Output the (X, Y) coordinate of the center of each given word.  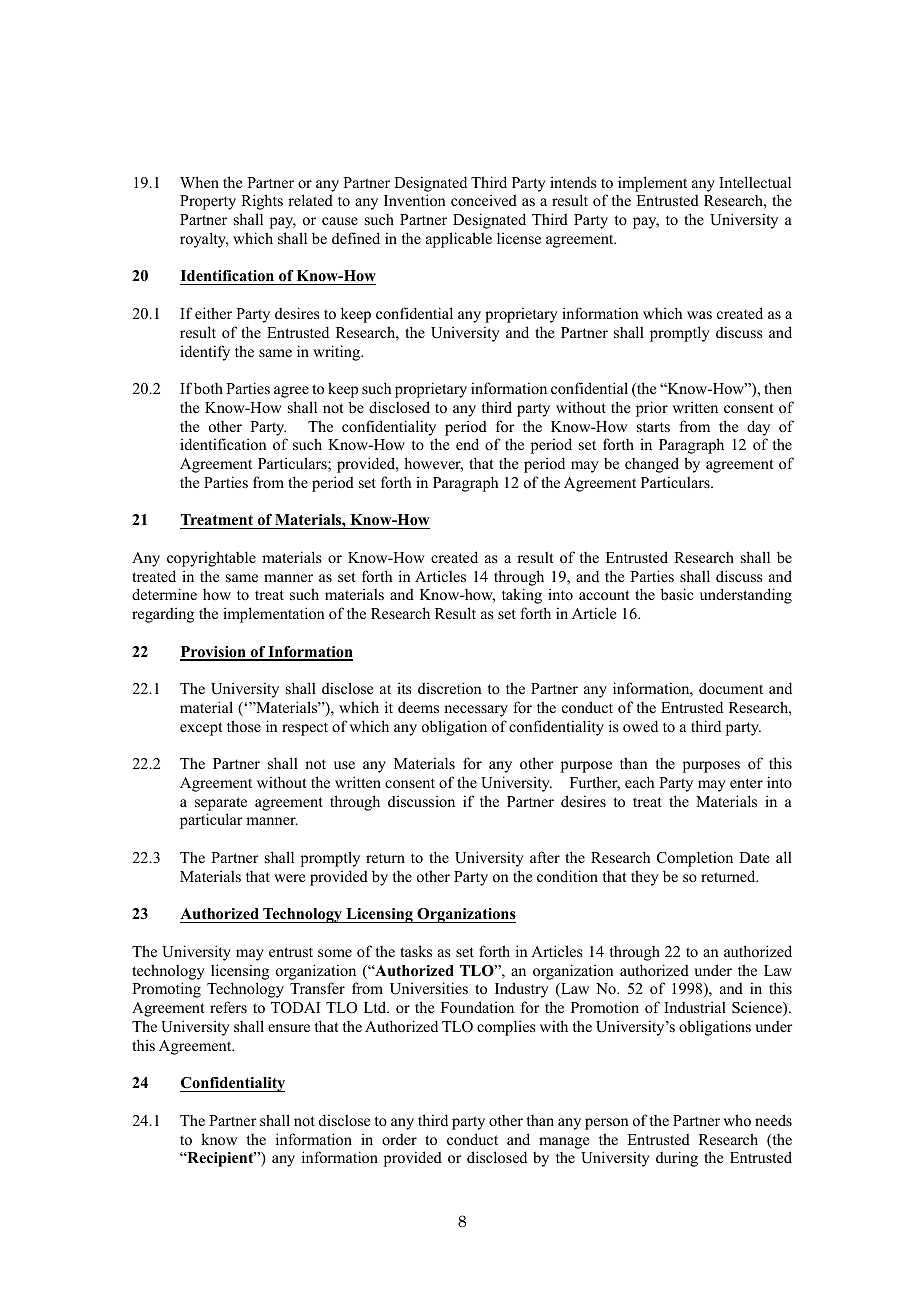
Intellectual (755, 182)
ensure (289, 1028)
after (545, 857)
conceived (484, 200)
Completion (695, 859)
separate (221, 804)
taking (522, 596)
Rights (262, 202)
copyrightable (211, 559)
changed (652, 465)
